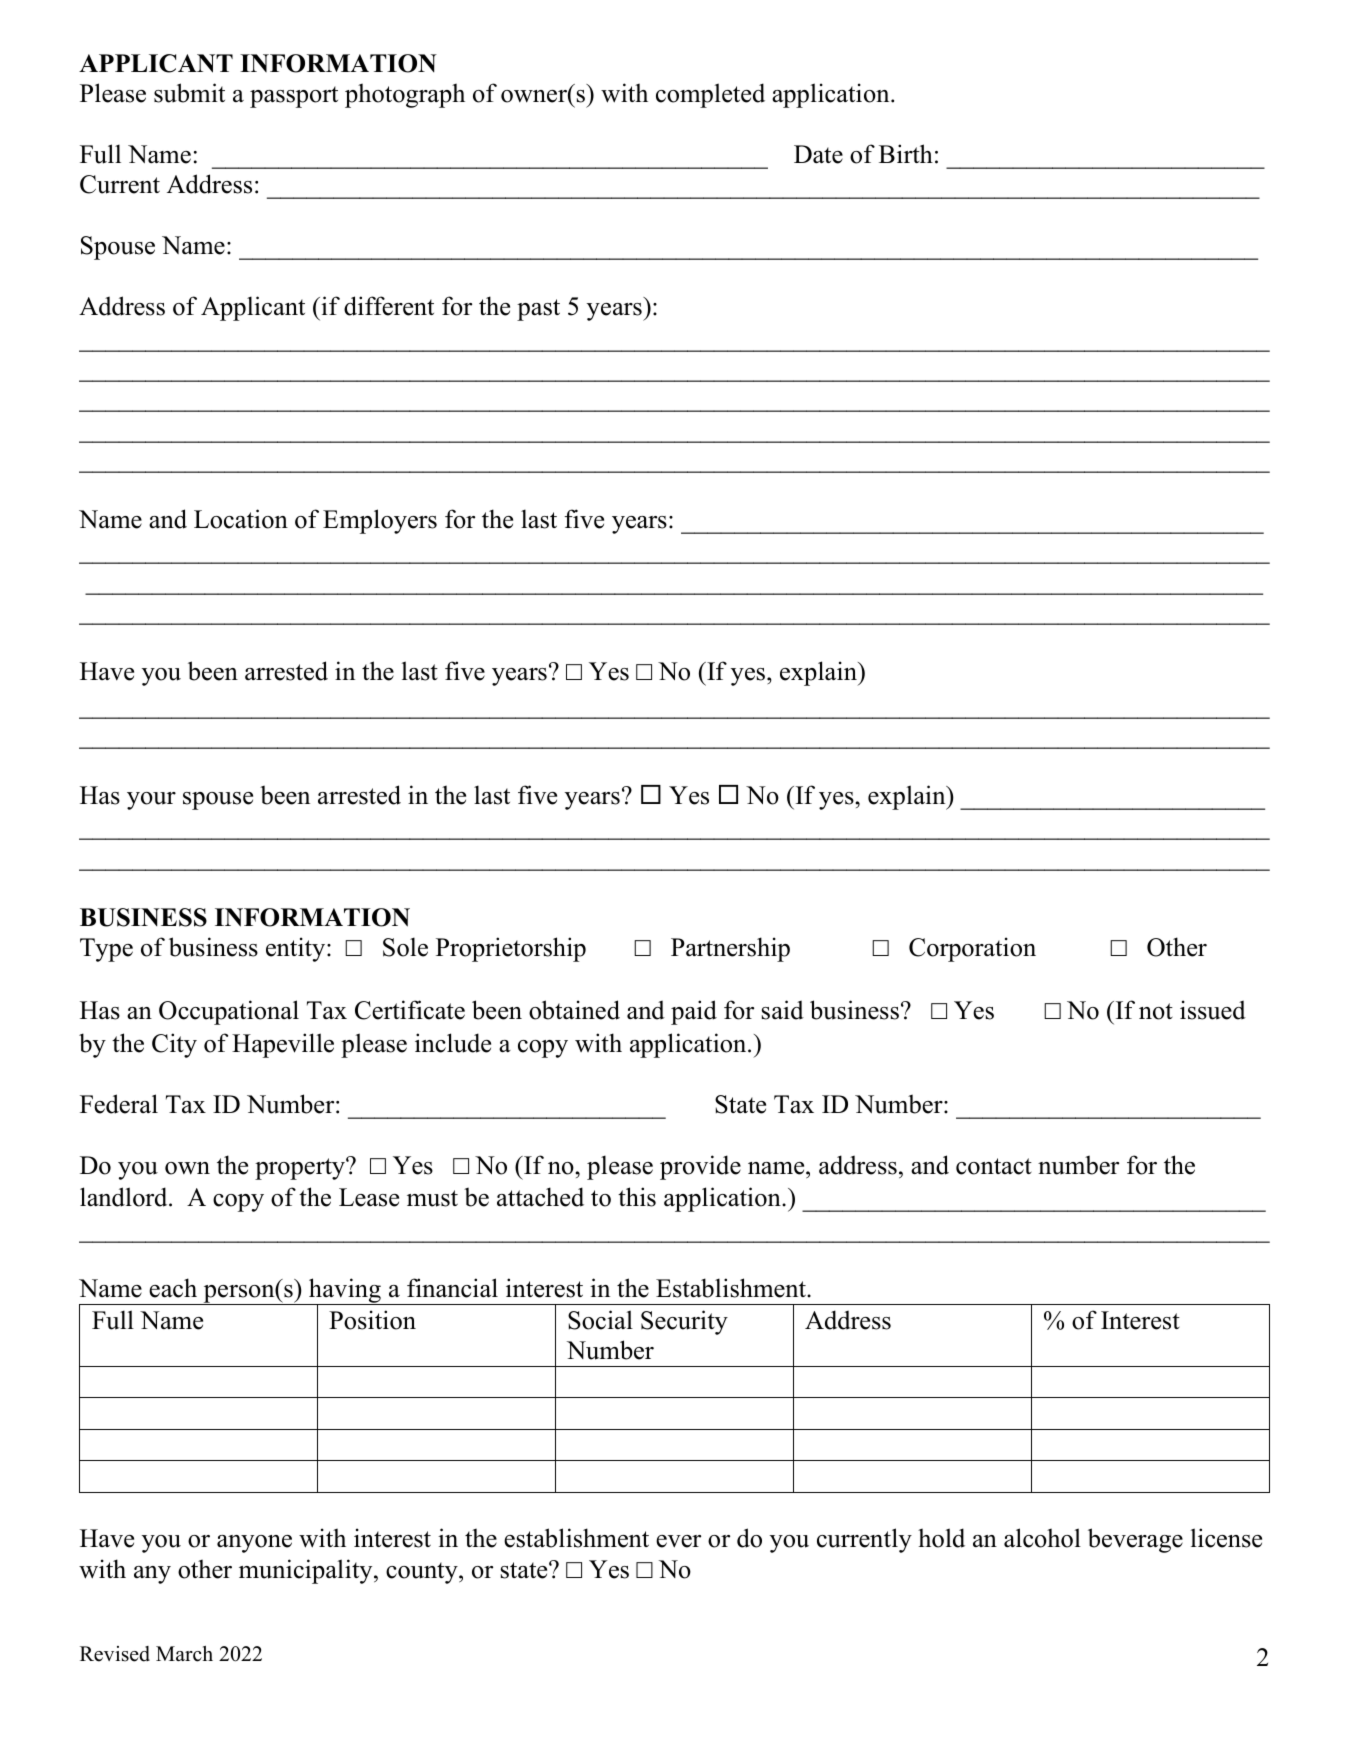 This document has width=1349, height=1746. I want to click on completed, so click(710, 95).
